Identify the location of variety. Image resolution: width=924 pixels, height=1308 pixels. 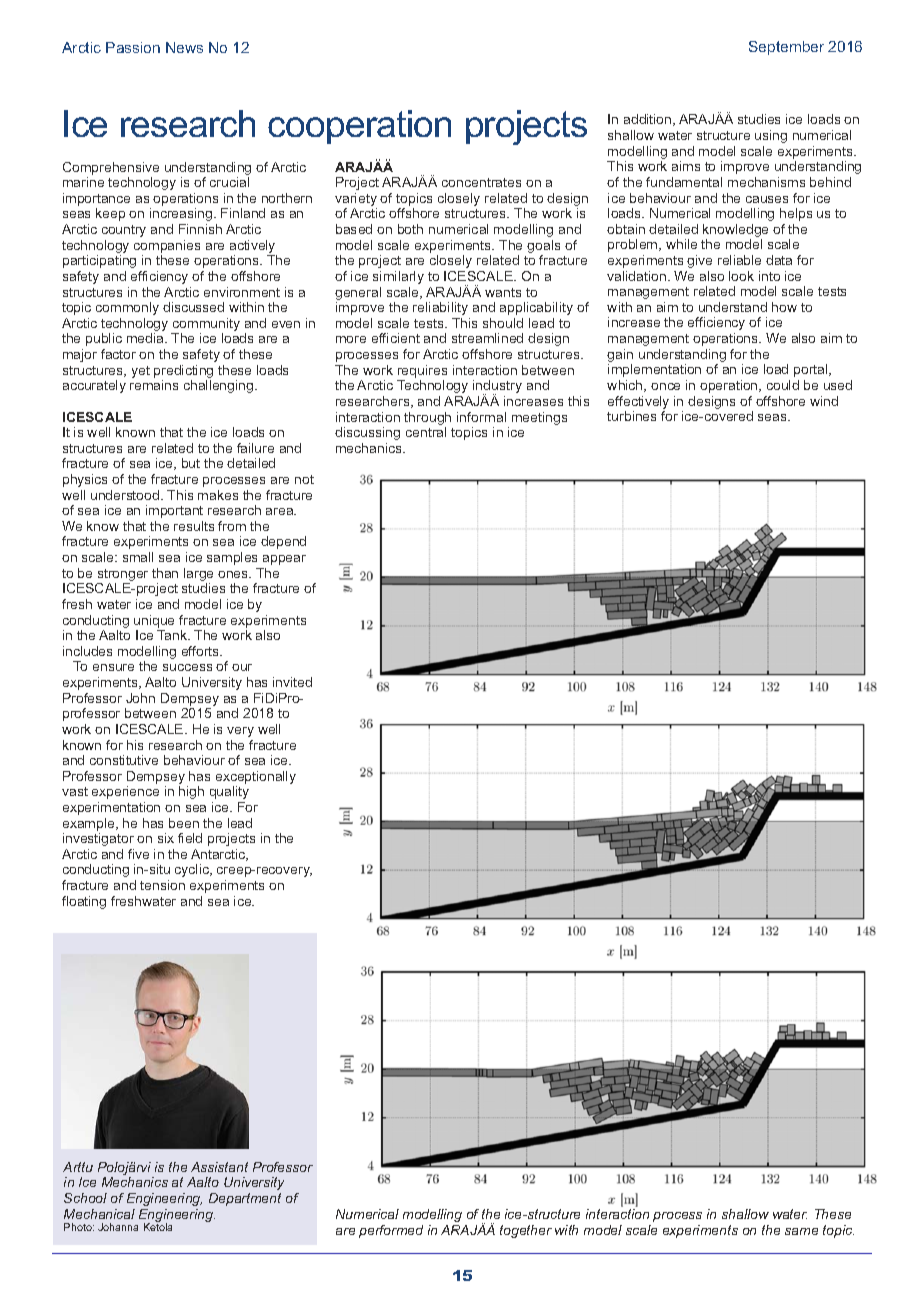
(356, 201).
